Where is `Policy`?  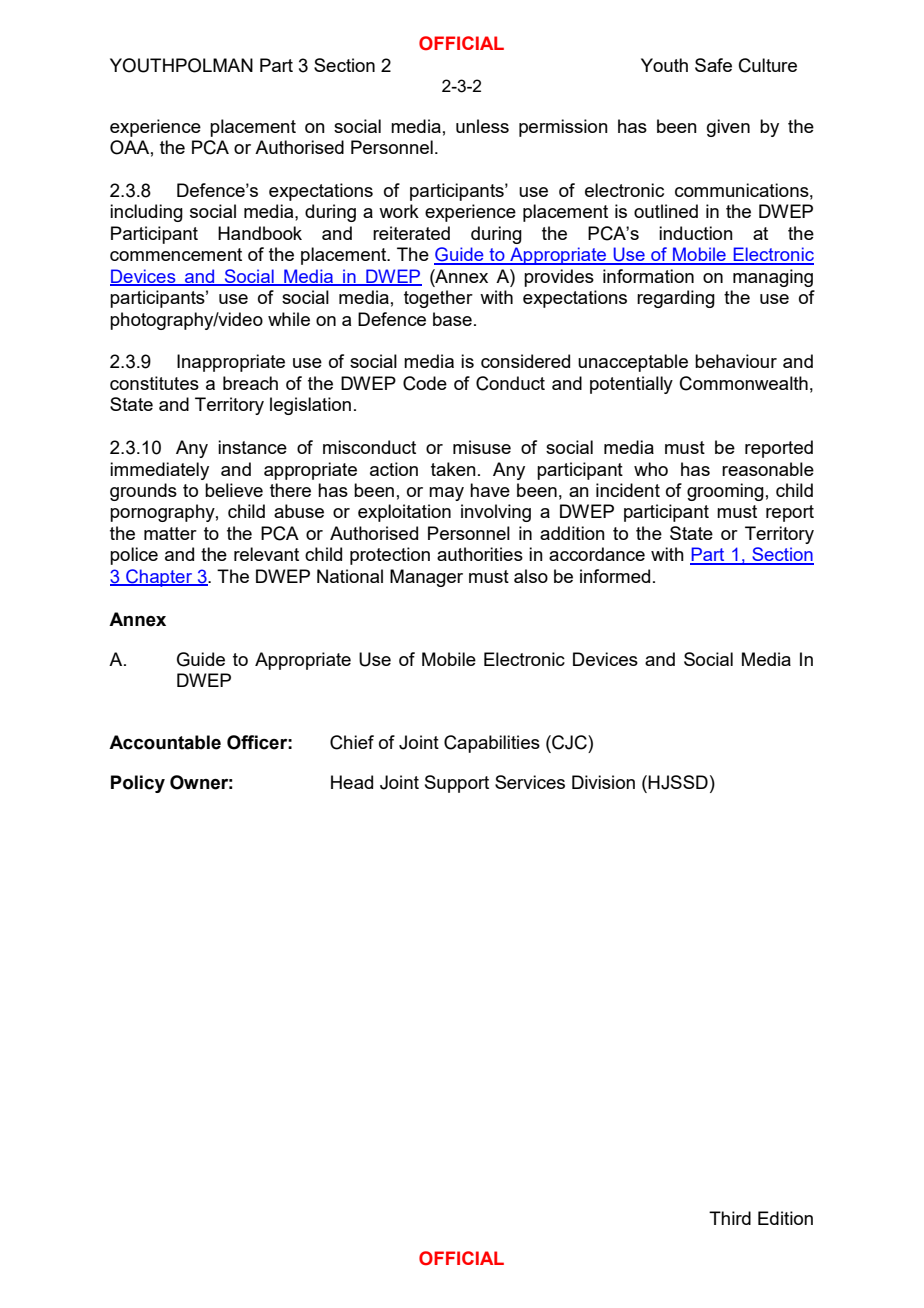 Policy is located at coordinates (138, 784).
